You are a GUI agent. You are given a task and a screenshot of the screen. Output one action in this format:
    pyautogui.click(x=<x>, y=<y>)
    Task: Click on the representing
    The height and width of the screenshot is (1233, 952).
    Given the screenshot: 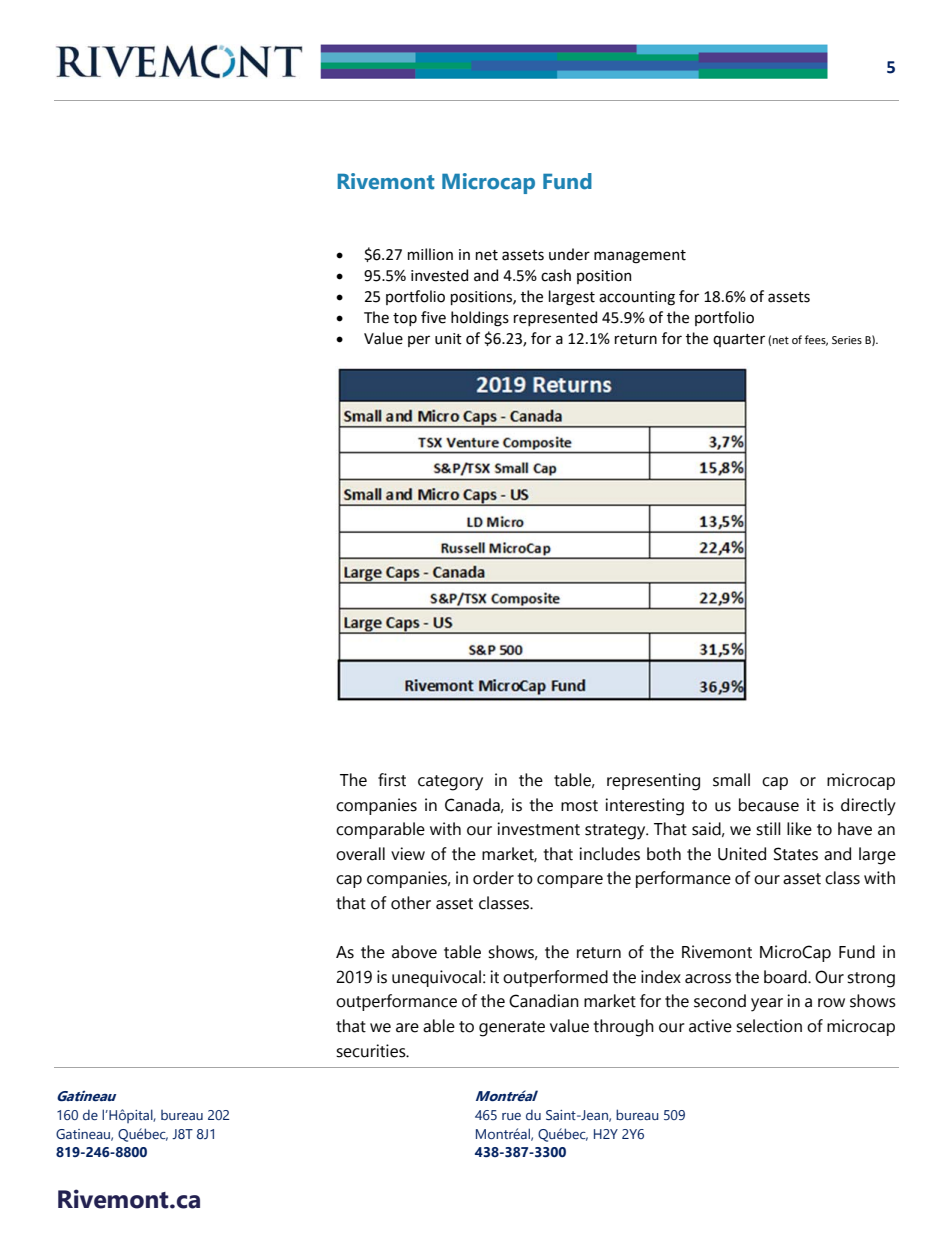 What is the action you would take?
    pyautogui.click(x=653, y=782)
